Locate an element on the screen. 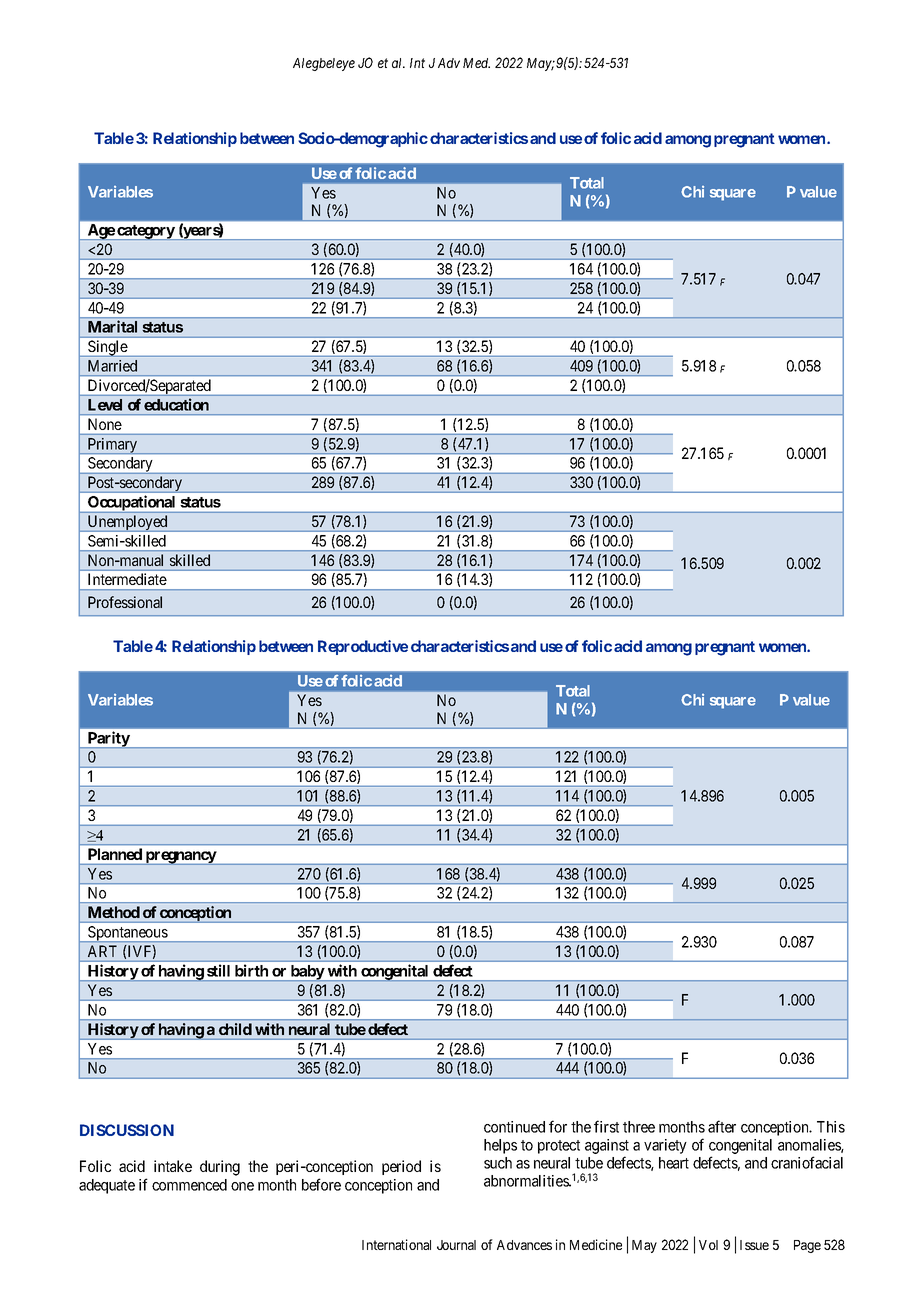 This screenshot has width=924, height=1308. Reproductive is located at coordinates (363, 647).
